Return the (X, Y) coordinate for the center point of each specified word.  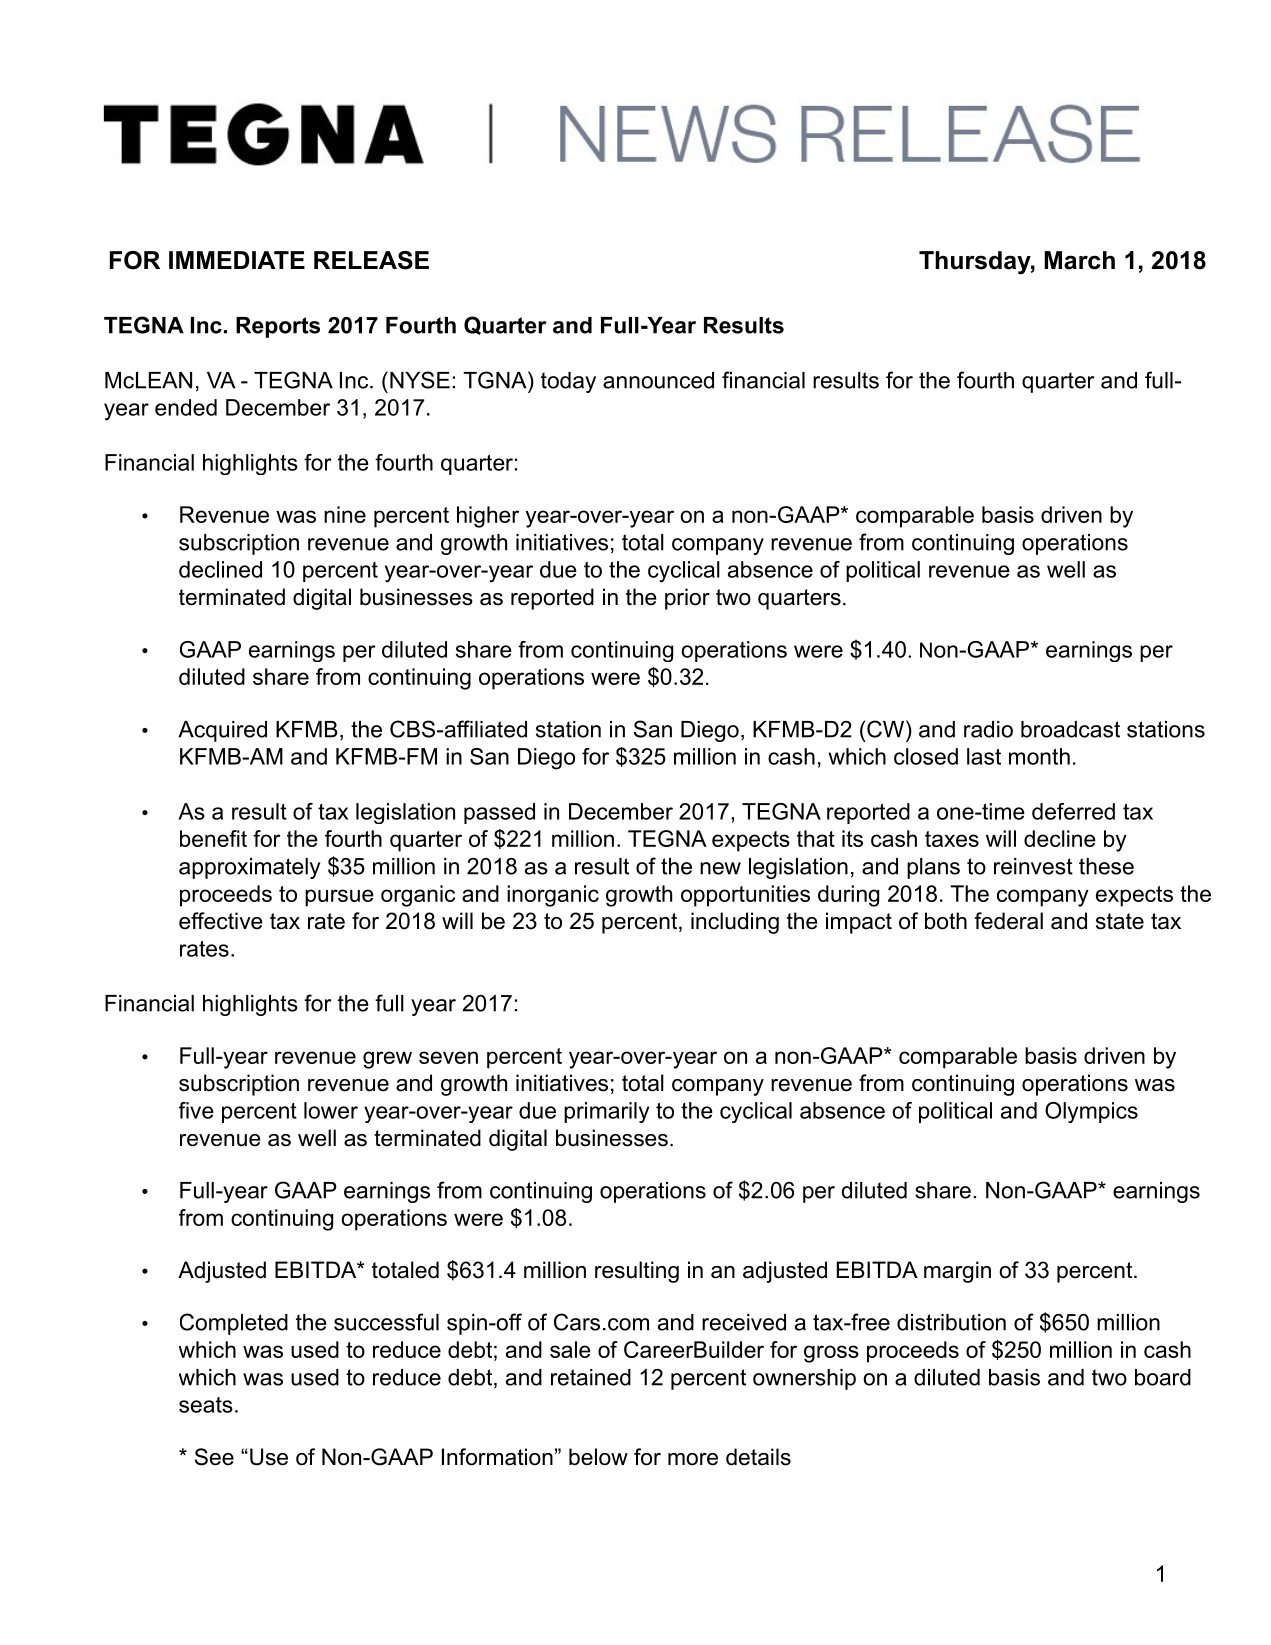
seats (206, 1405)
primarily (606, 1112)
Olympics (1091, 1112)
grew (387, 1060)
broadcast (1070, 729)
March (1079, 260)
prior (687, 599)
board (1163, 1377)
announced (658, 380)
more (693, 1459)
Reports (278, 327)
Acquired (222, 731)
